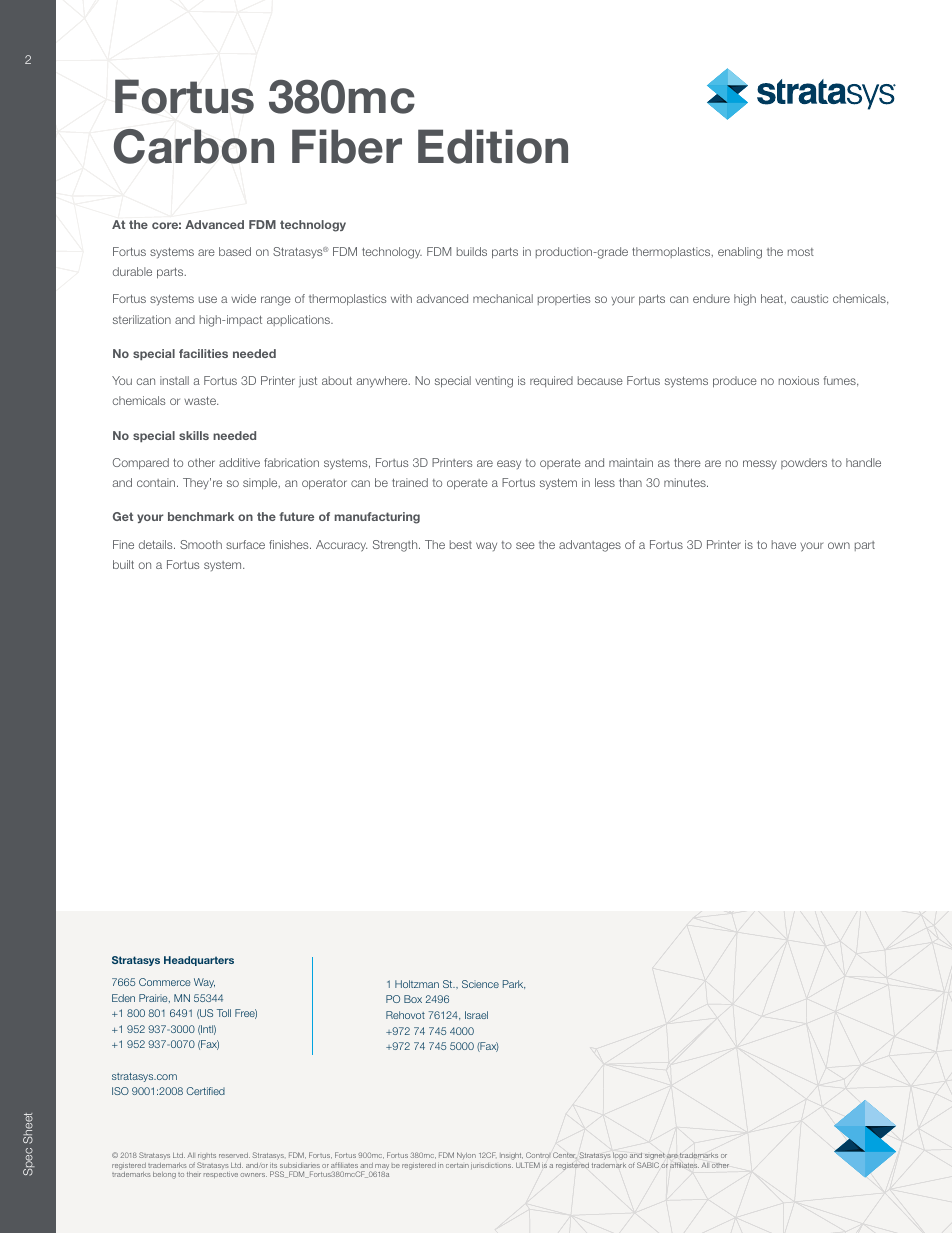 This screenshot has width=952, height=1233. What do you see at coordinates (199, 961) in the screenshot?
I see `Headquarters` at bounding box center [199, 961].
